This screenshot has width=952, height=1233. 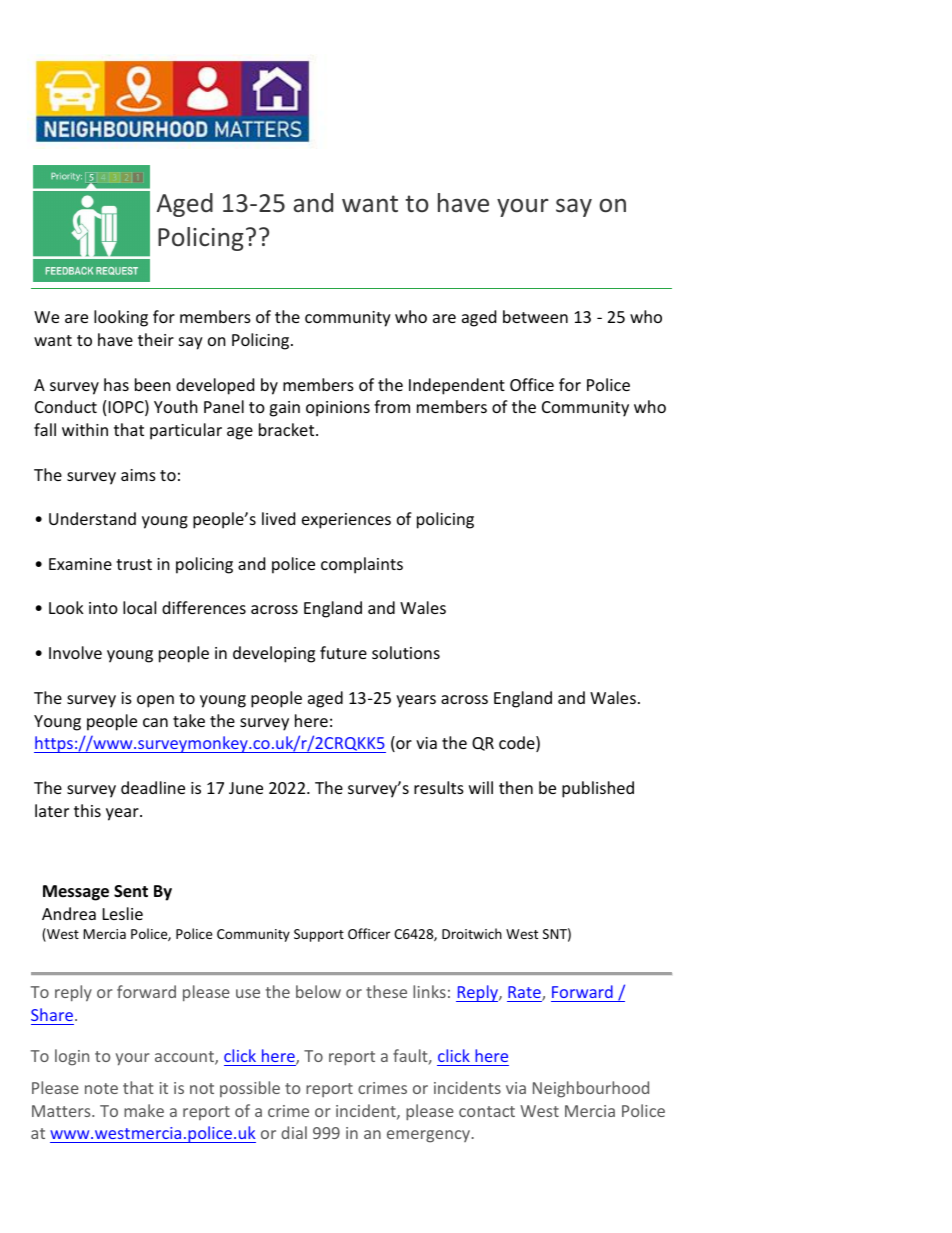 What do you see at coordinates (525, 994) in the screenshot?
I see `Rate` at bounding box center [525, 994].
